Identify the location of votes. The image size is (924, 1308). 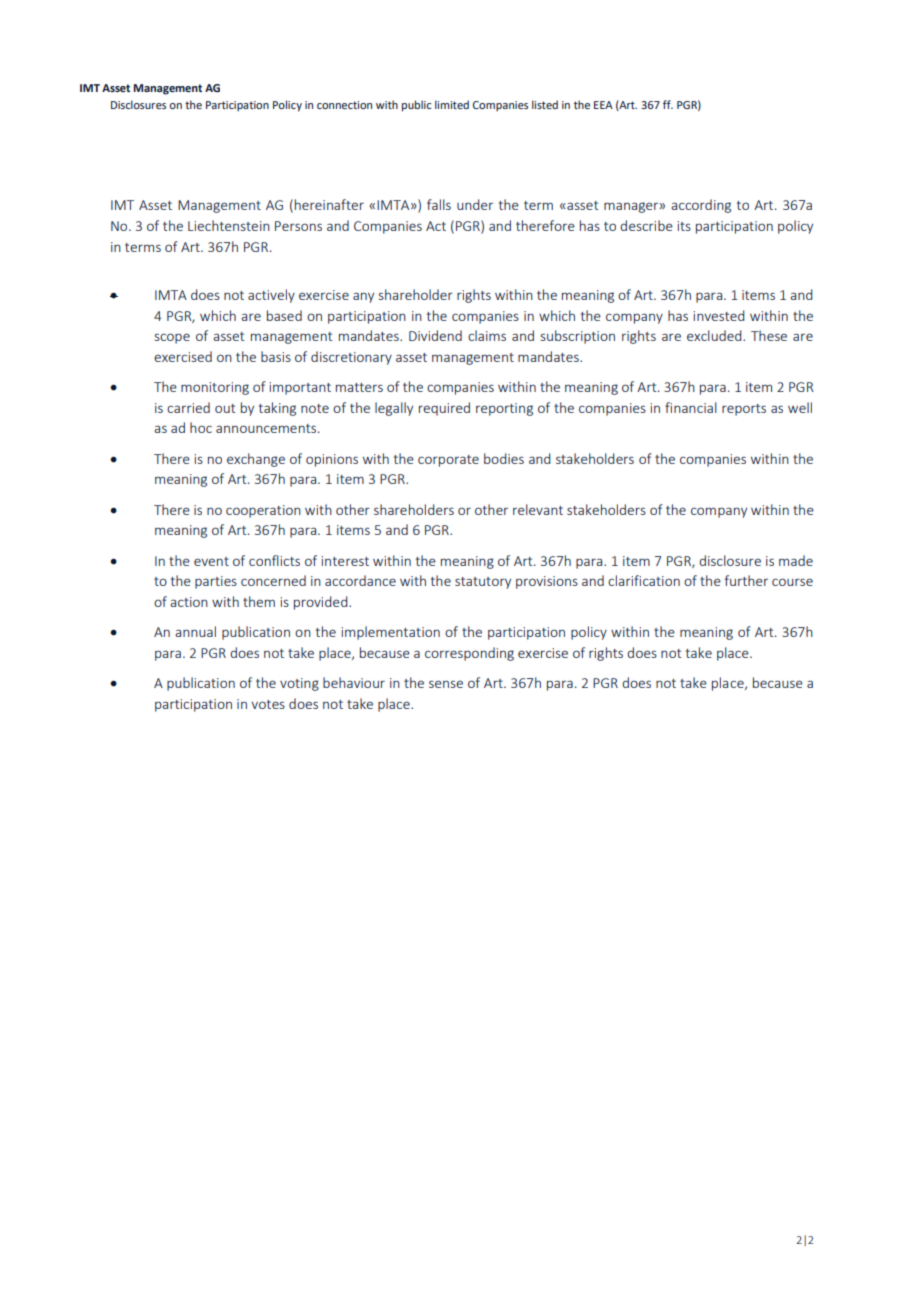
(268, 704).
